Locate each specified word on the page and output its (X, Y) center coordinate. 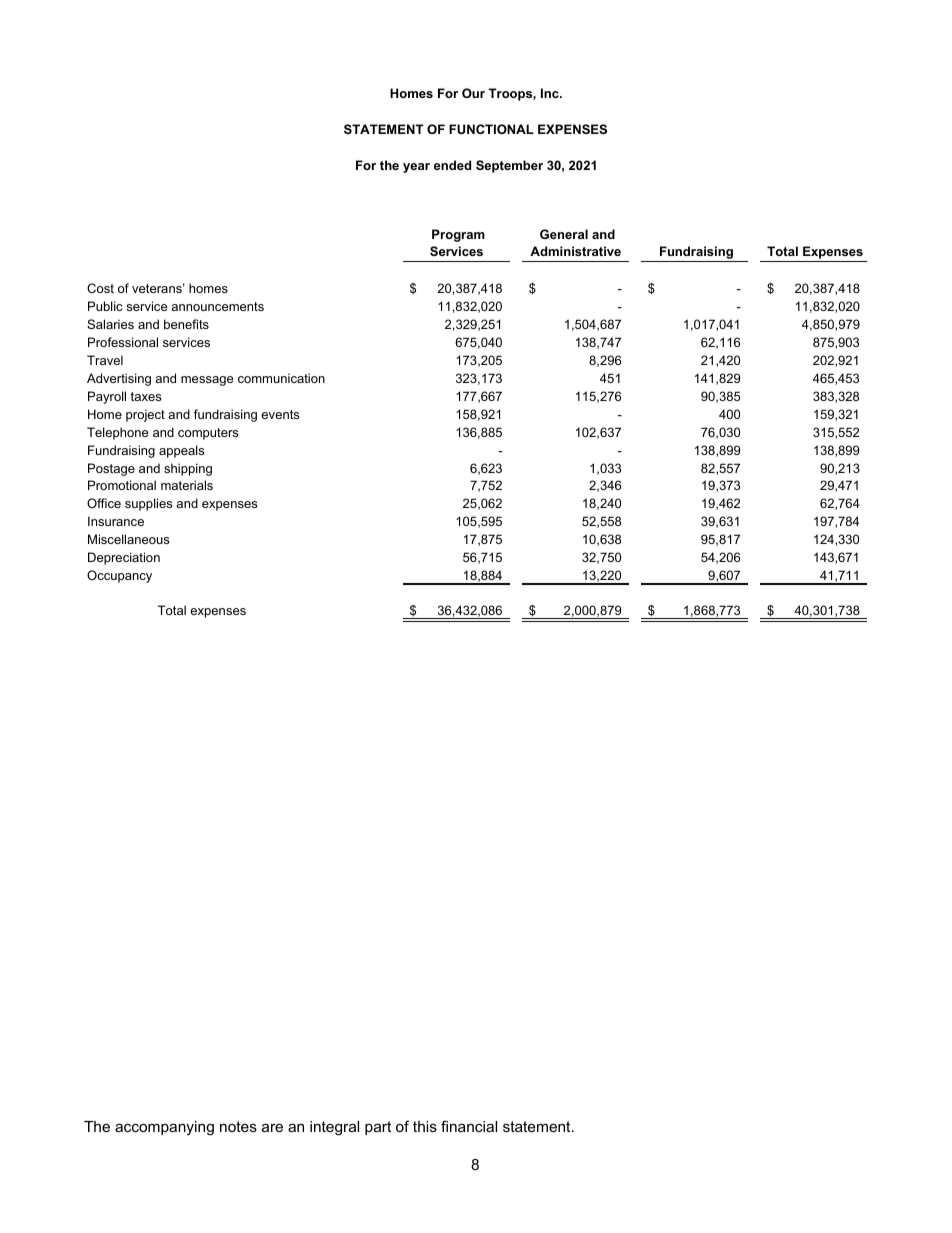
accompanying (164, 1128)
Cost (100, 288)
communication (281, 378)
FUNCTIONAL (491, 129)
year (416, 168)
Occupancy (119, 576)
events (280, 414)
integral (334, 1128)
